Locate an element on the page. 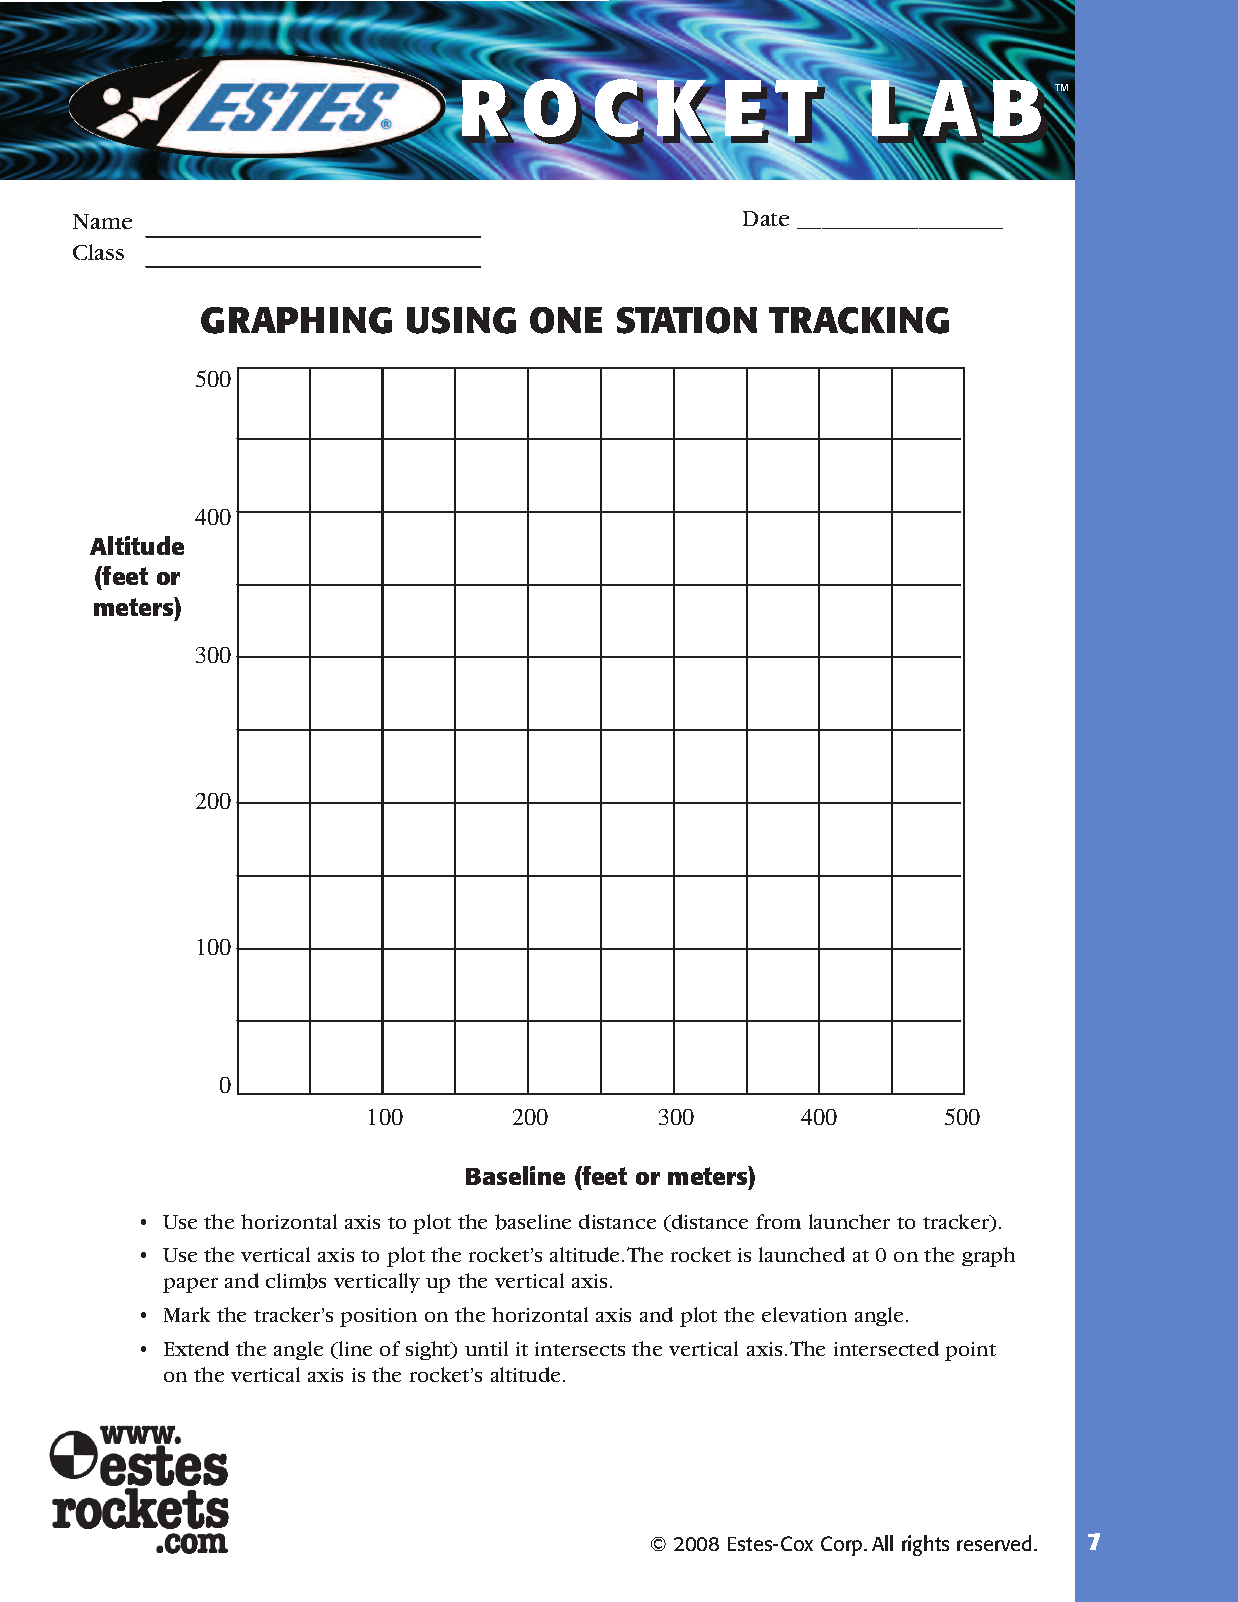  Date is located at coordinates (766, 218).
